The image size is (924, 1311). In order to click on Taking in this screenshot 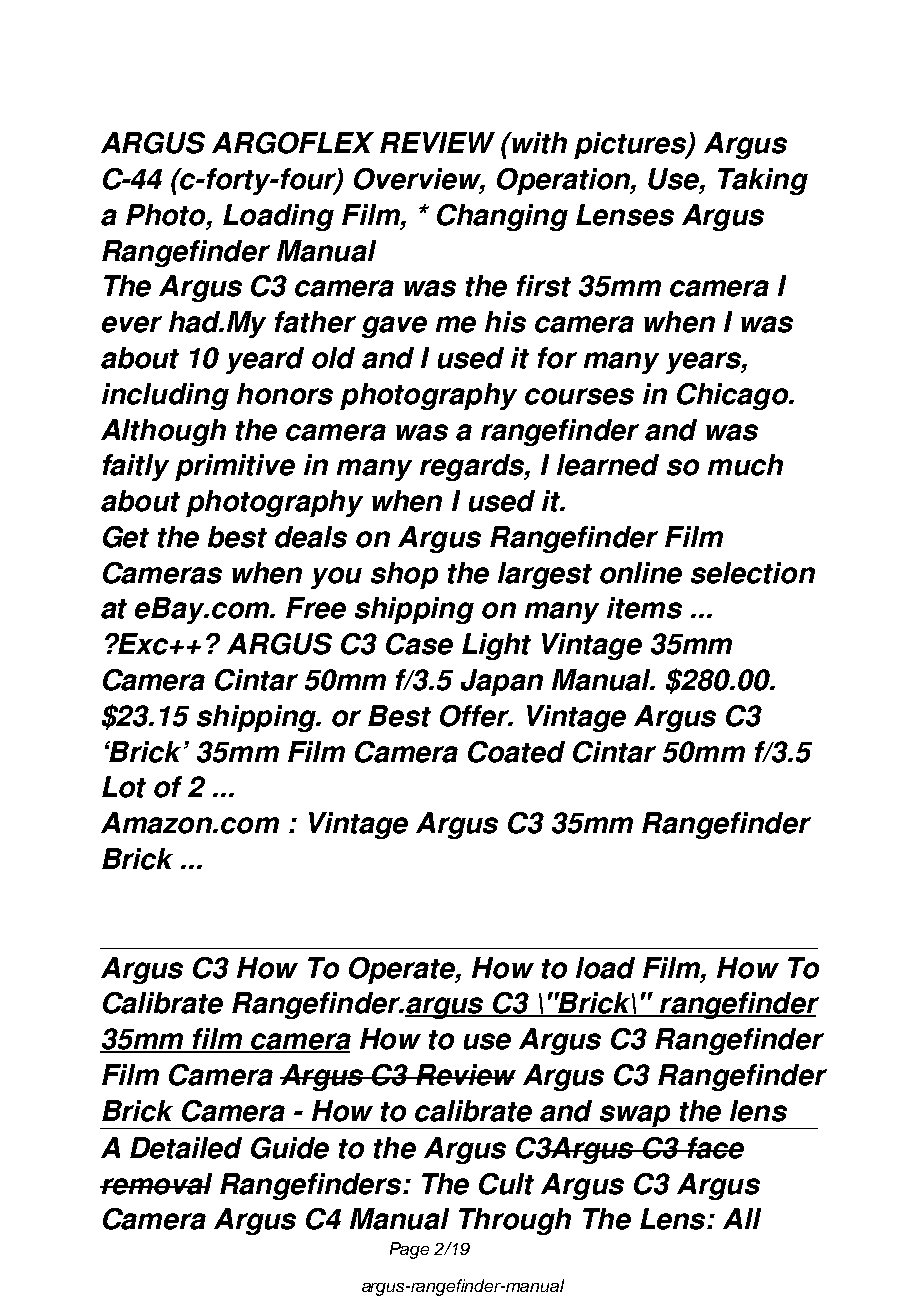, I will do `click(763, 181)`.
